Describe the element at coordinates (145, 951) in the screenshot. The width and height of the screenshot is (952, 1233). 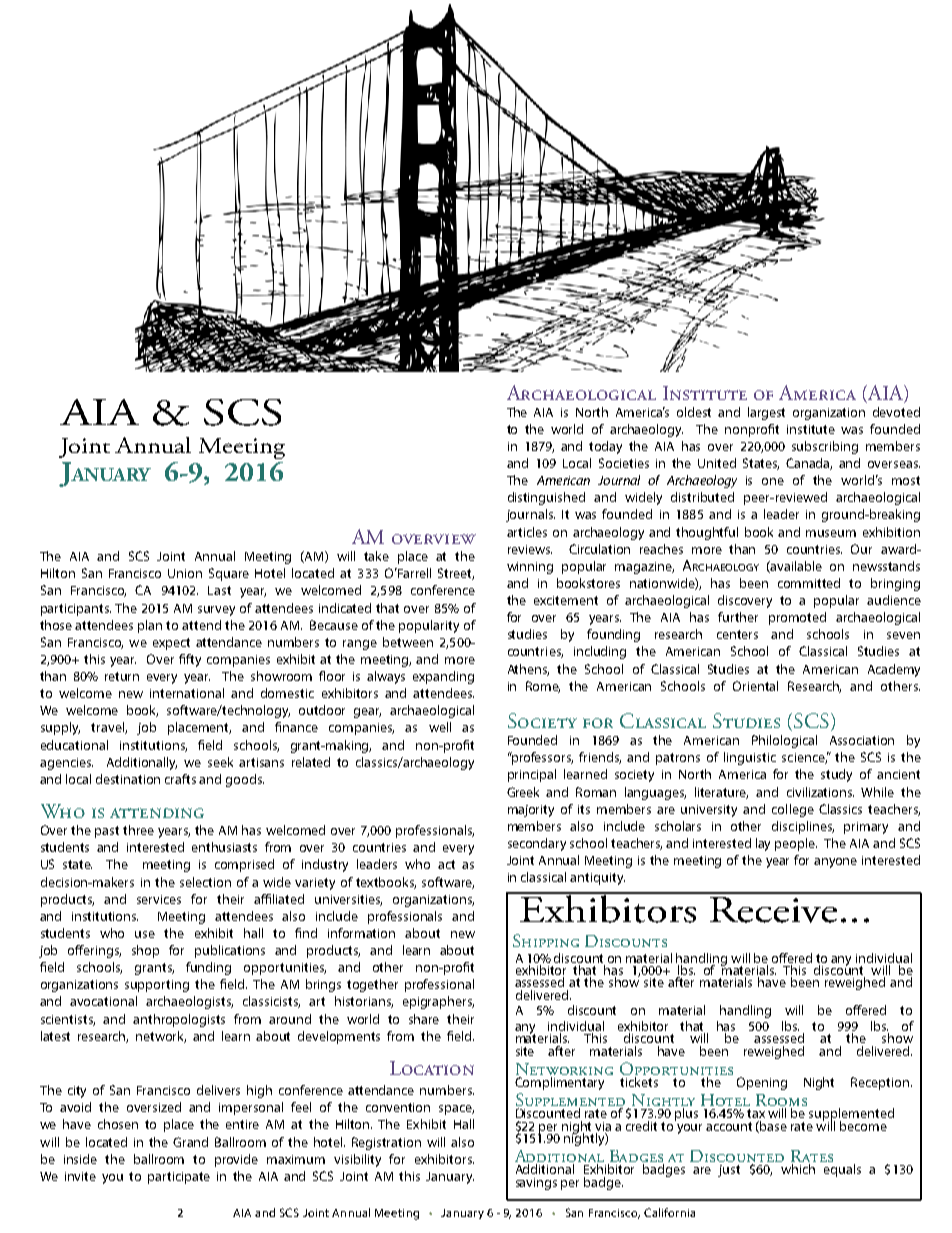
I see `shop` at that location.
